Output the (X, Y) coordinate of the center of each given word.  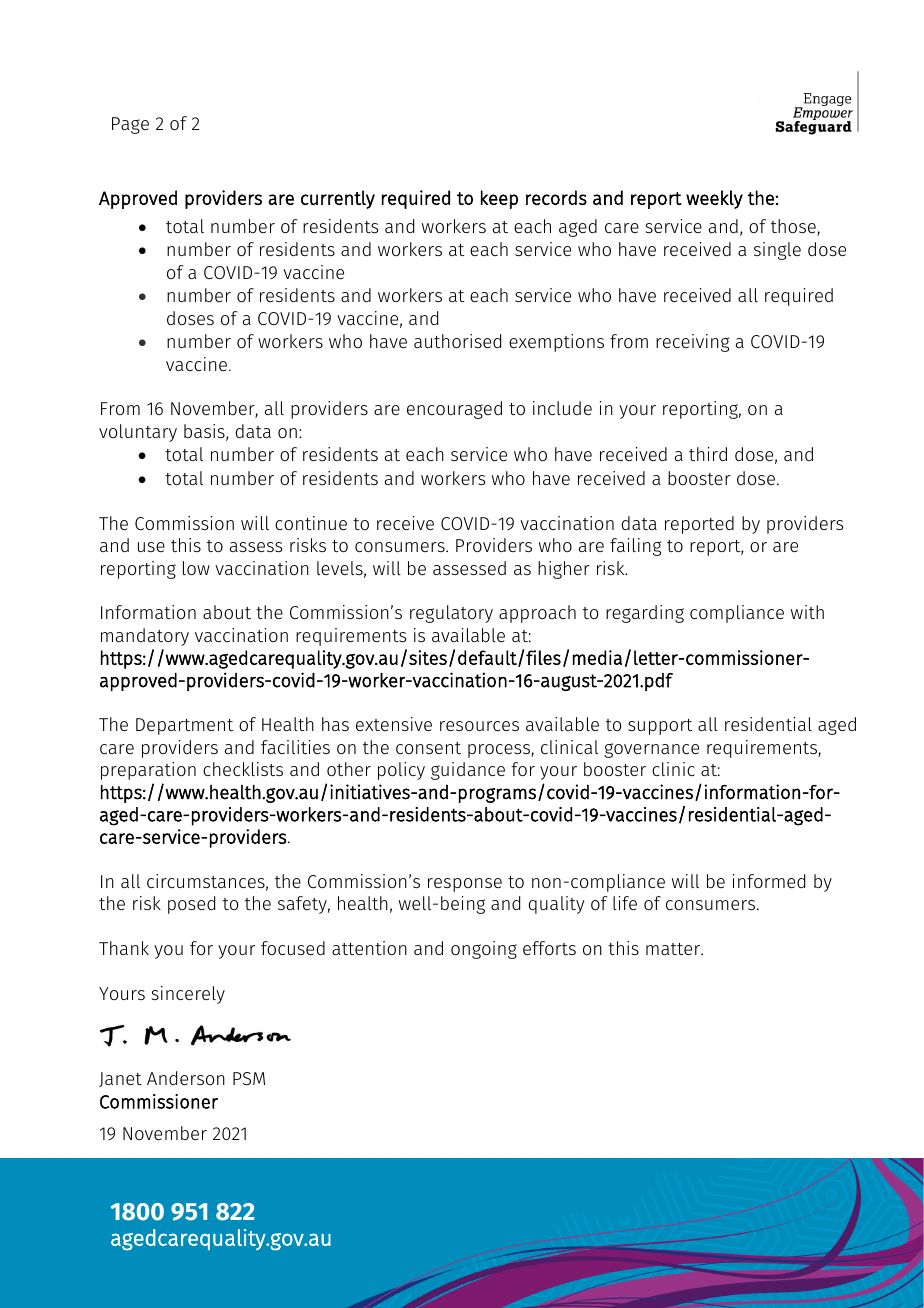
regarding (645, 614)
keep (499, 199)
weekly (714, 199)
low (196, 568)
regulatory (451, 614)
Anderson (186, 1078)
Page (130, 125)
